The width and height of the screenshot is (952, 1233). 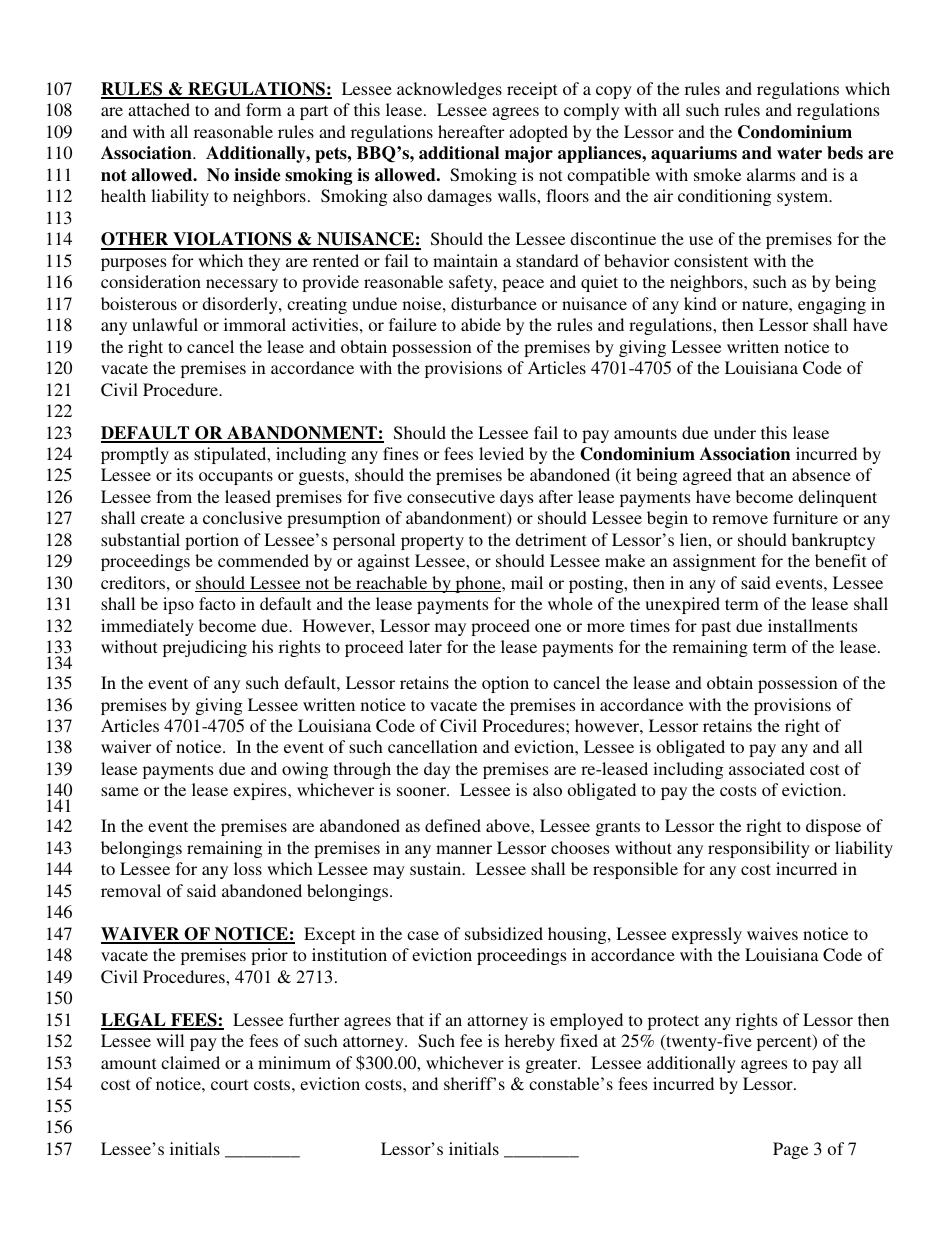 What do you see at coordinates (505, 684) in the screenshot?
I see `option` at bounding box center [505, 684].
